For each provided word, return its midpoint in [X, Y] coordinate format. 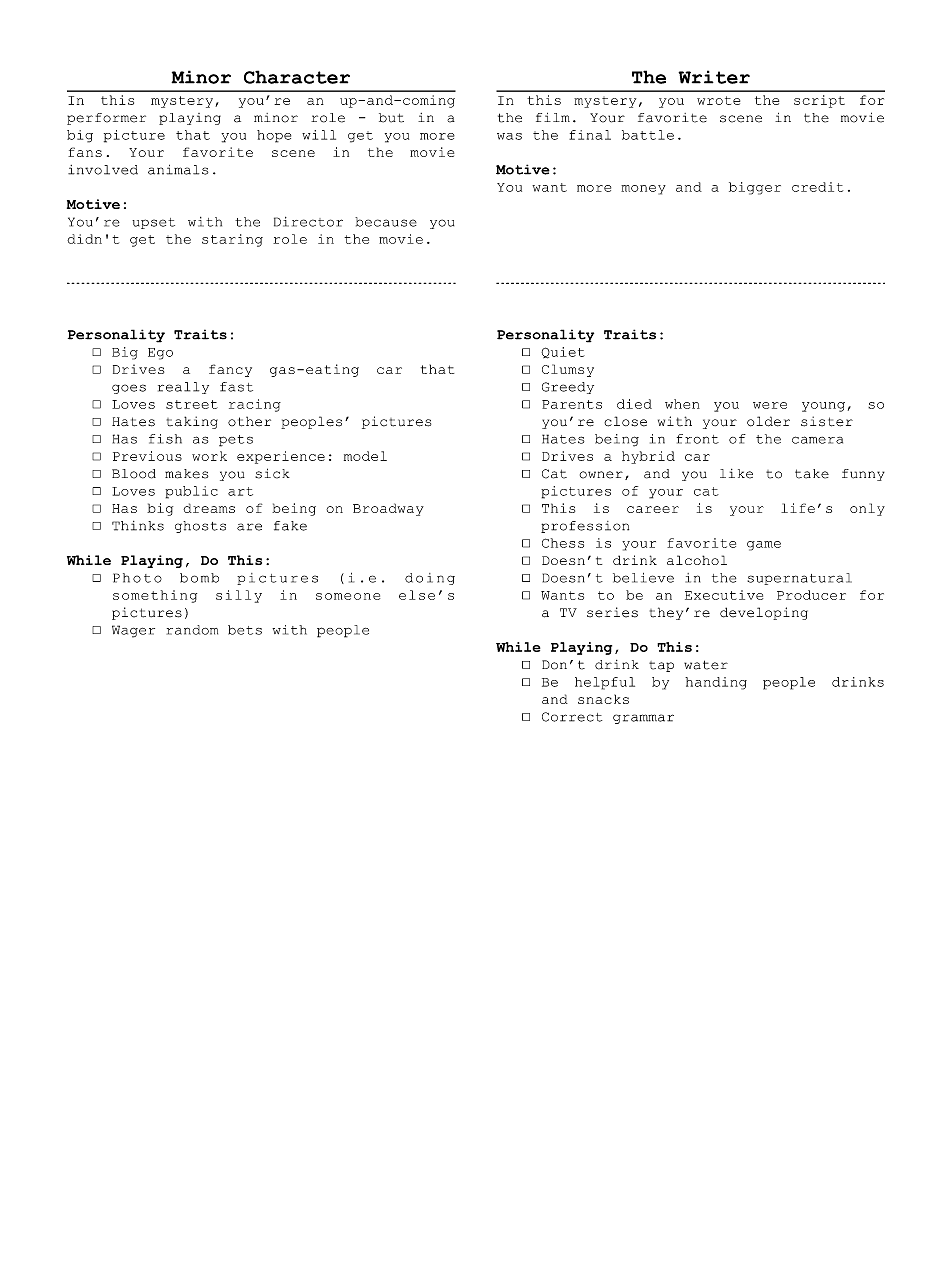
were [770, 405]
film [553, 117]
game [764, 546]
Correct [572, 717]
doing [430, 579]
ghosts [200, 527]
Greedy [568, 388]
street [192, 404]
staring [232, 240]
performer [106, 119]
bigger [755, 188]
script [819, 101]
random [192, 630]
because [386, 222]
